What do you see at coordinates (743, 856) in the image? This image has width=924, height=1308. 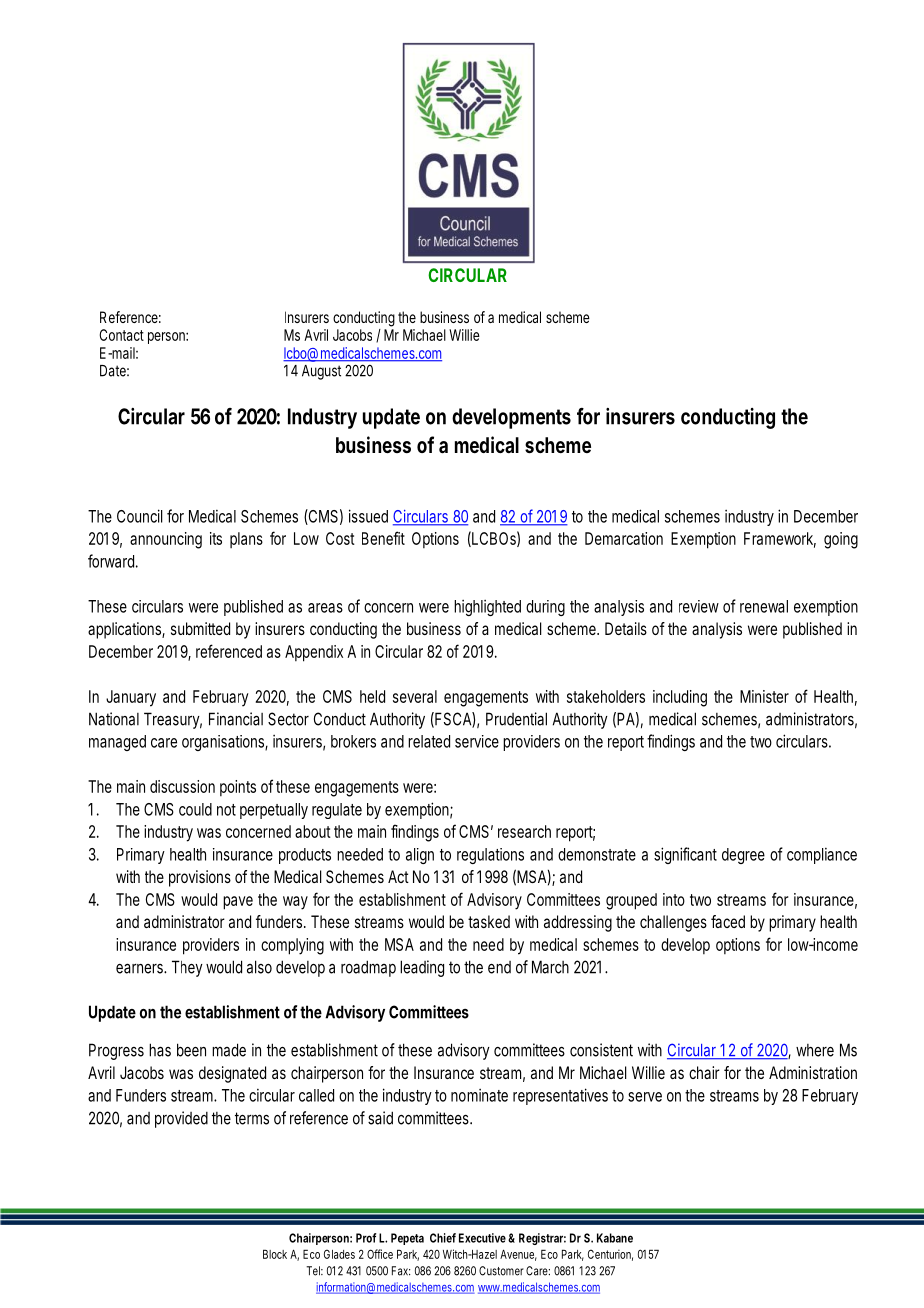 I see `degree` at bounding box center [743, 856].
